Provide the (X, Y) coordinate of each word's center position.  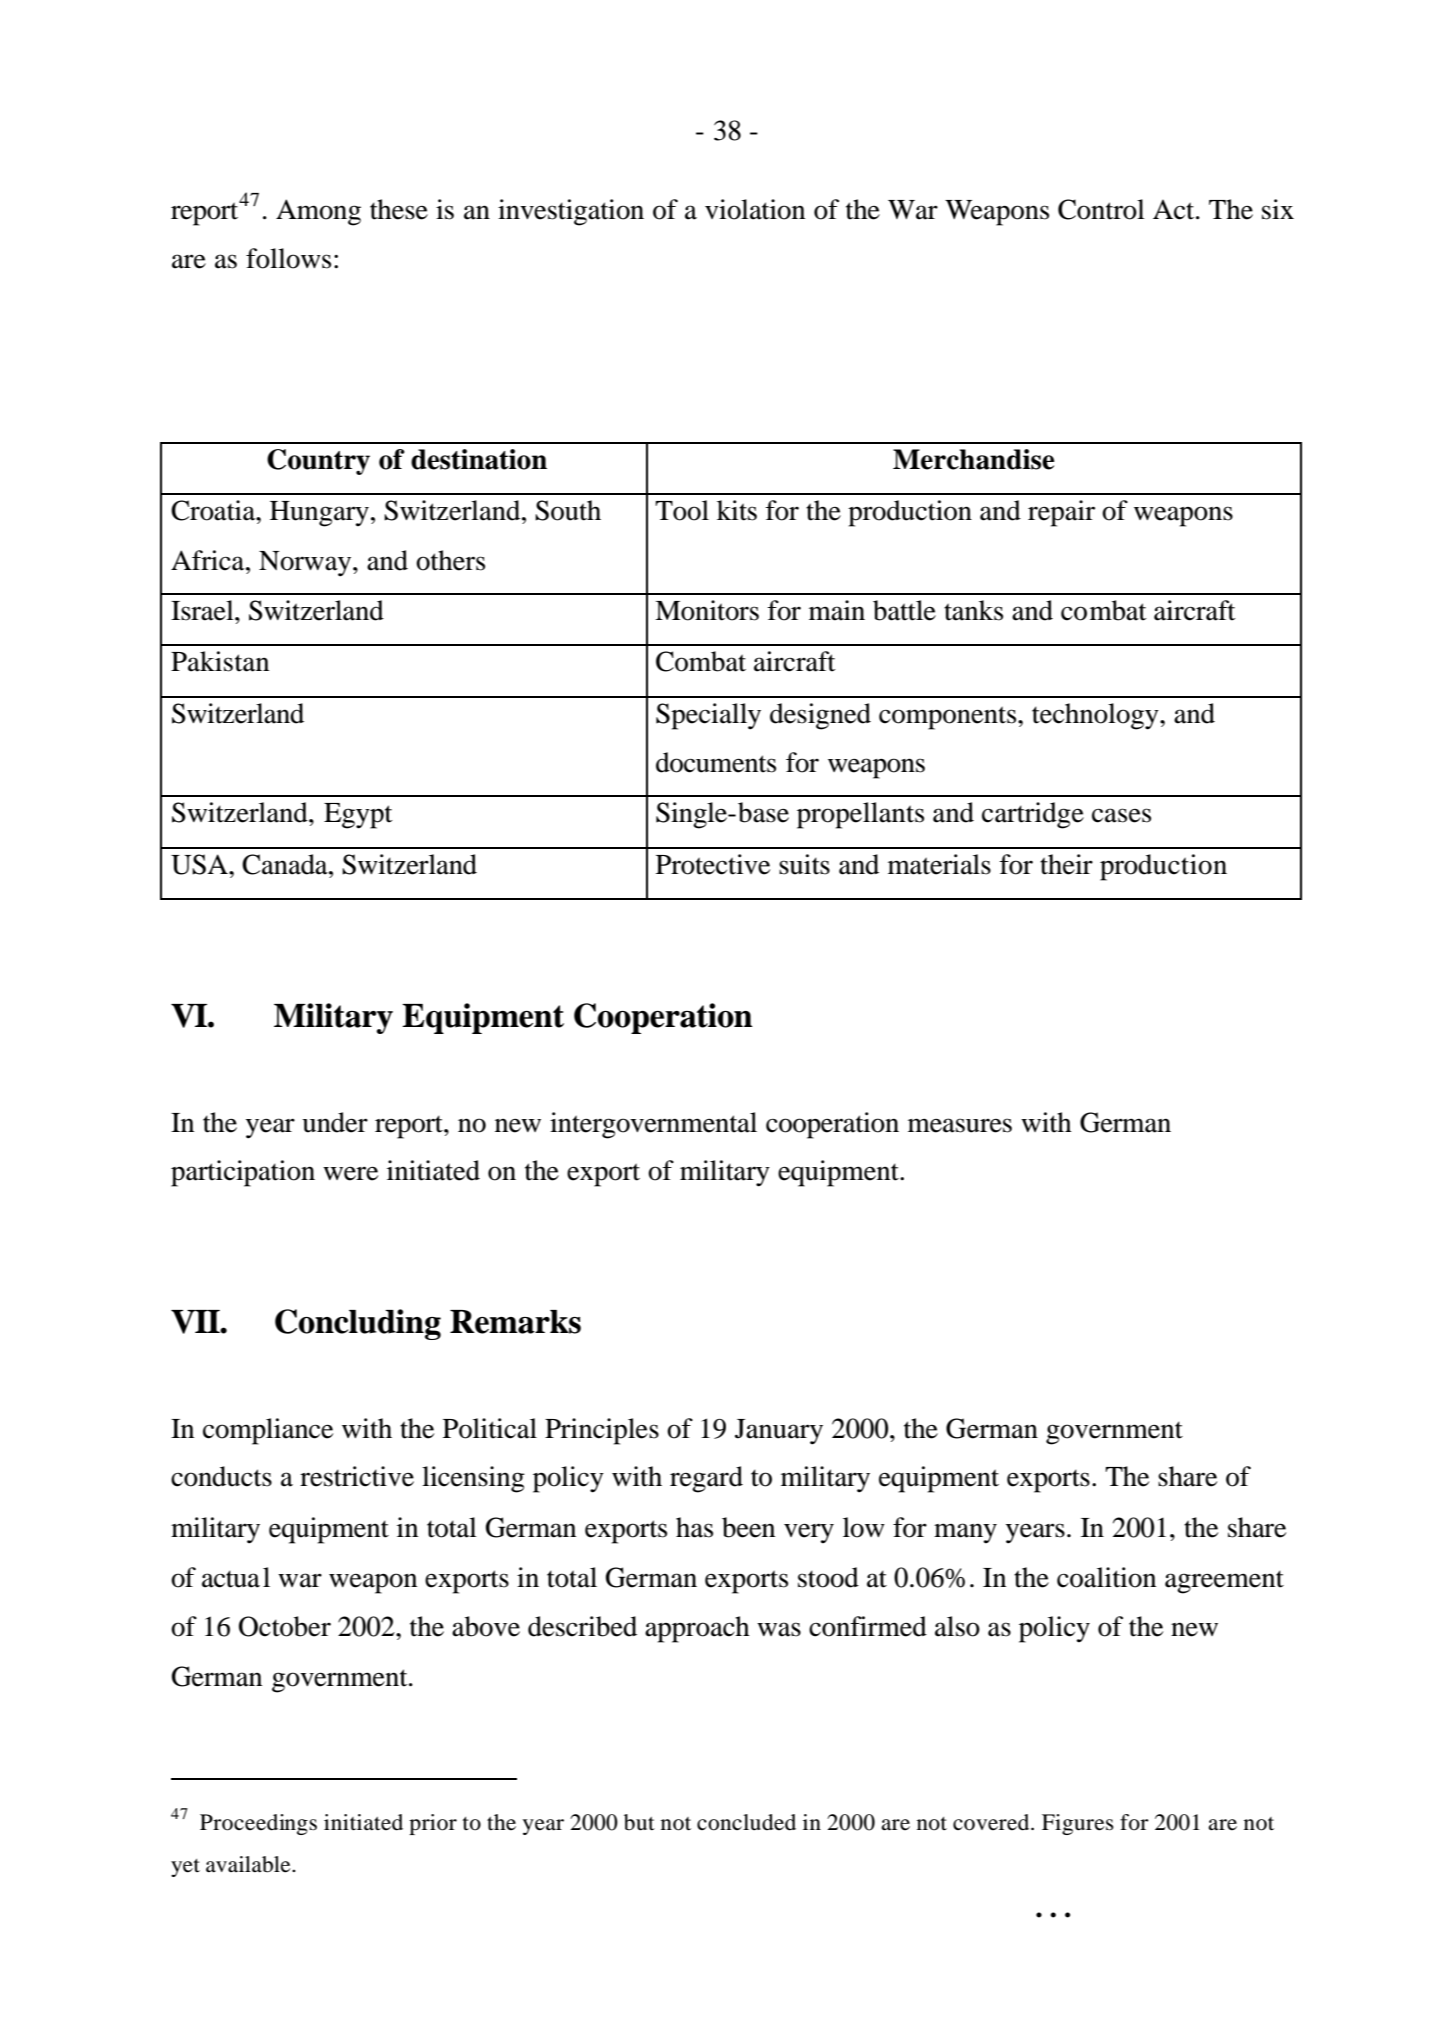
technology (1096, 716)
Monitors (707, 610)
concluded (746, 1822)
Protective (713, 864)
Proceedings (258, 1824)
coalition (1106, 1577)
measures (960, 1125)
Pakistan (220, 661)
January (779, 1432)
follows (288, 258)
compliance (268, 1431)
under (335, 1122)
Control (1101, 209)
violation (755, 209)
